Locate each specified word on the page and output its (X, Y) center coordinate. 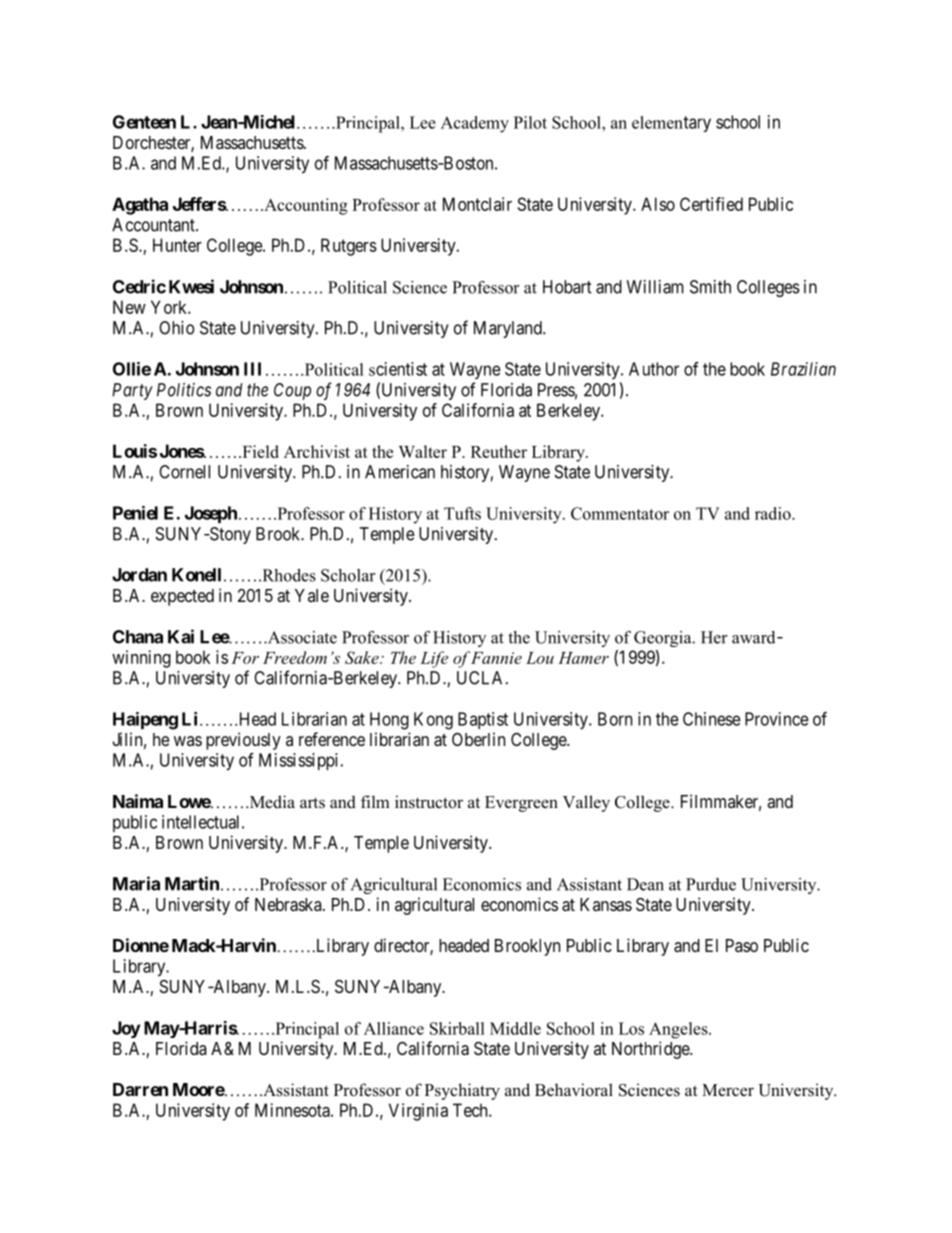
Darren (140, 1089)
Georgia (664, 639)
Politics (184, 390)
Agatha (140, 206)
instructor (429, 802)
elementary (671, 124)
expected (182, 597)
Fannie (496, 658)
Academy (475, 124)
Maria (136, 883)
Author (654, 369)
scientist (398, 369)
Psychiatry (462, 1091)
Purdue (711, 884)
